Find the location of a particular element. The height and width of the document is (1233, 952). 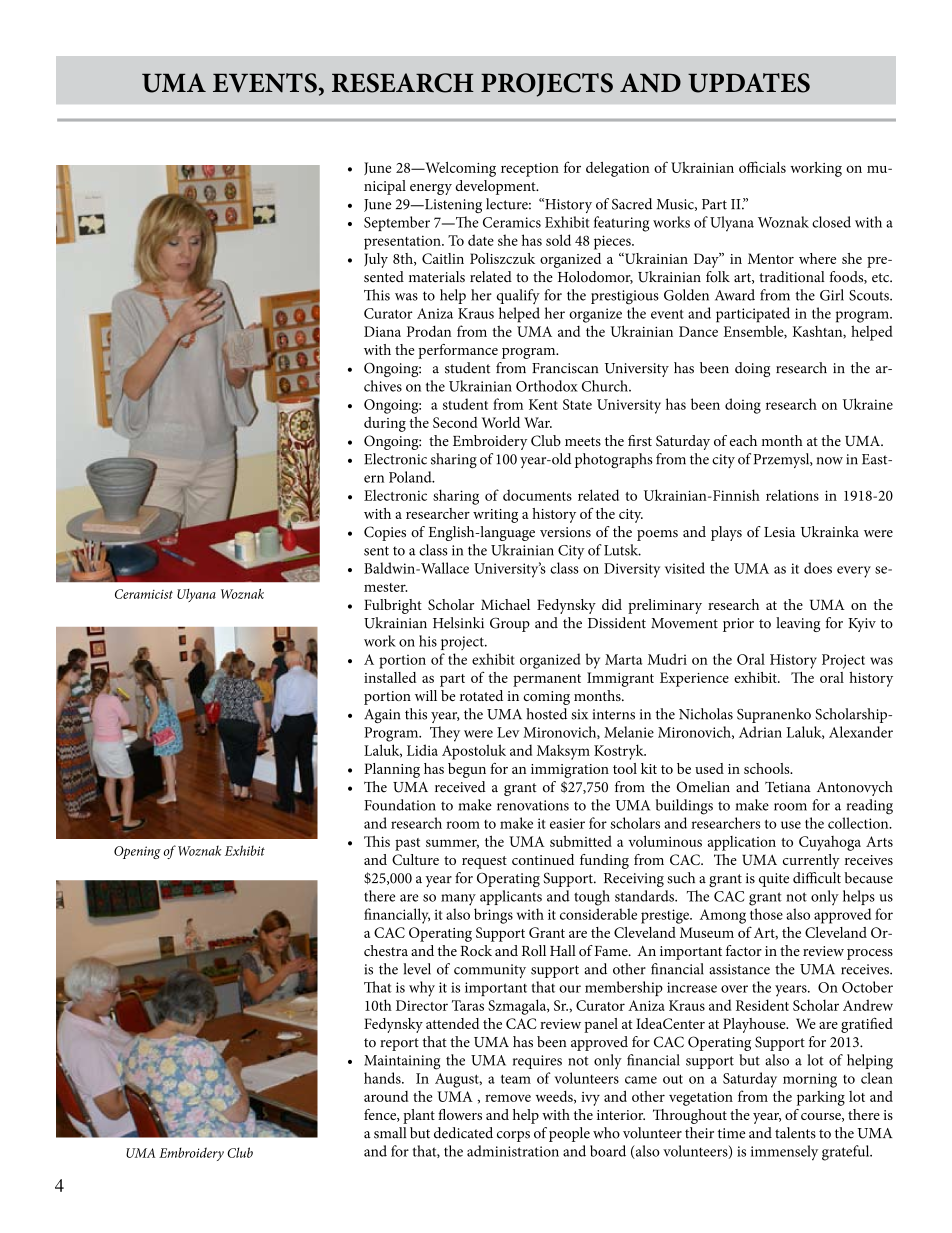

officials is located at coordinates (762, 167).
